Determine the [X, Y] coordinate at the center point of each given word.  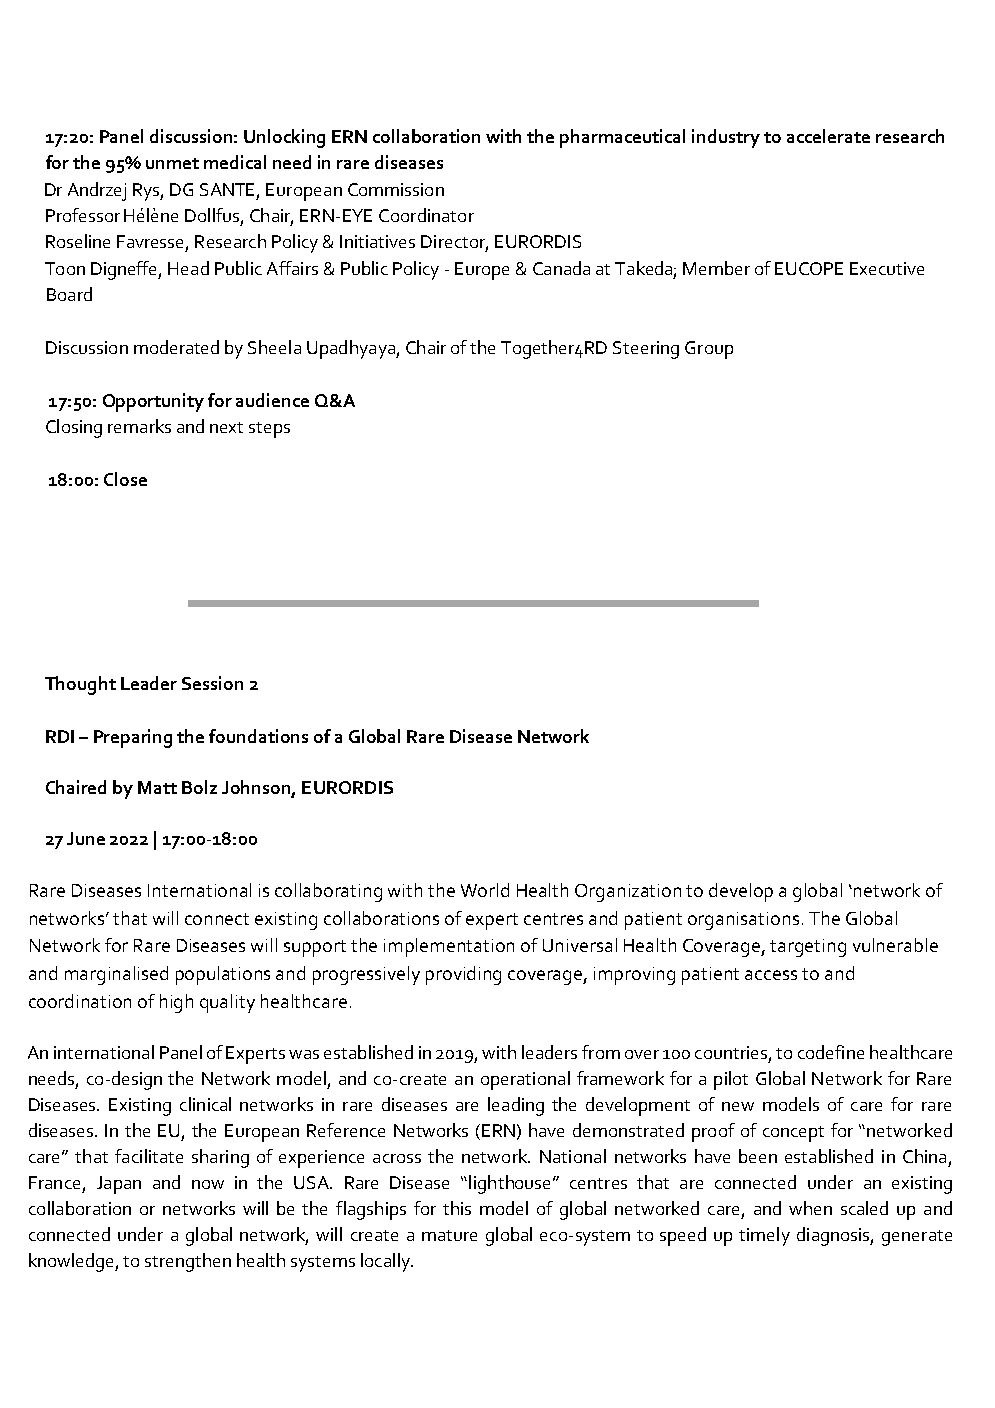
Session [212, 683]
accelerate [828, 136]
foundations [258, 736]
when [810, 1208]
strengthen [188, 1262]
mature [449, 1235]
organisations [743, 921]
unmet [172, 163]
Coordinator [426, 215]
